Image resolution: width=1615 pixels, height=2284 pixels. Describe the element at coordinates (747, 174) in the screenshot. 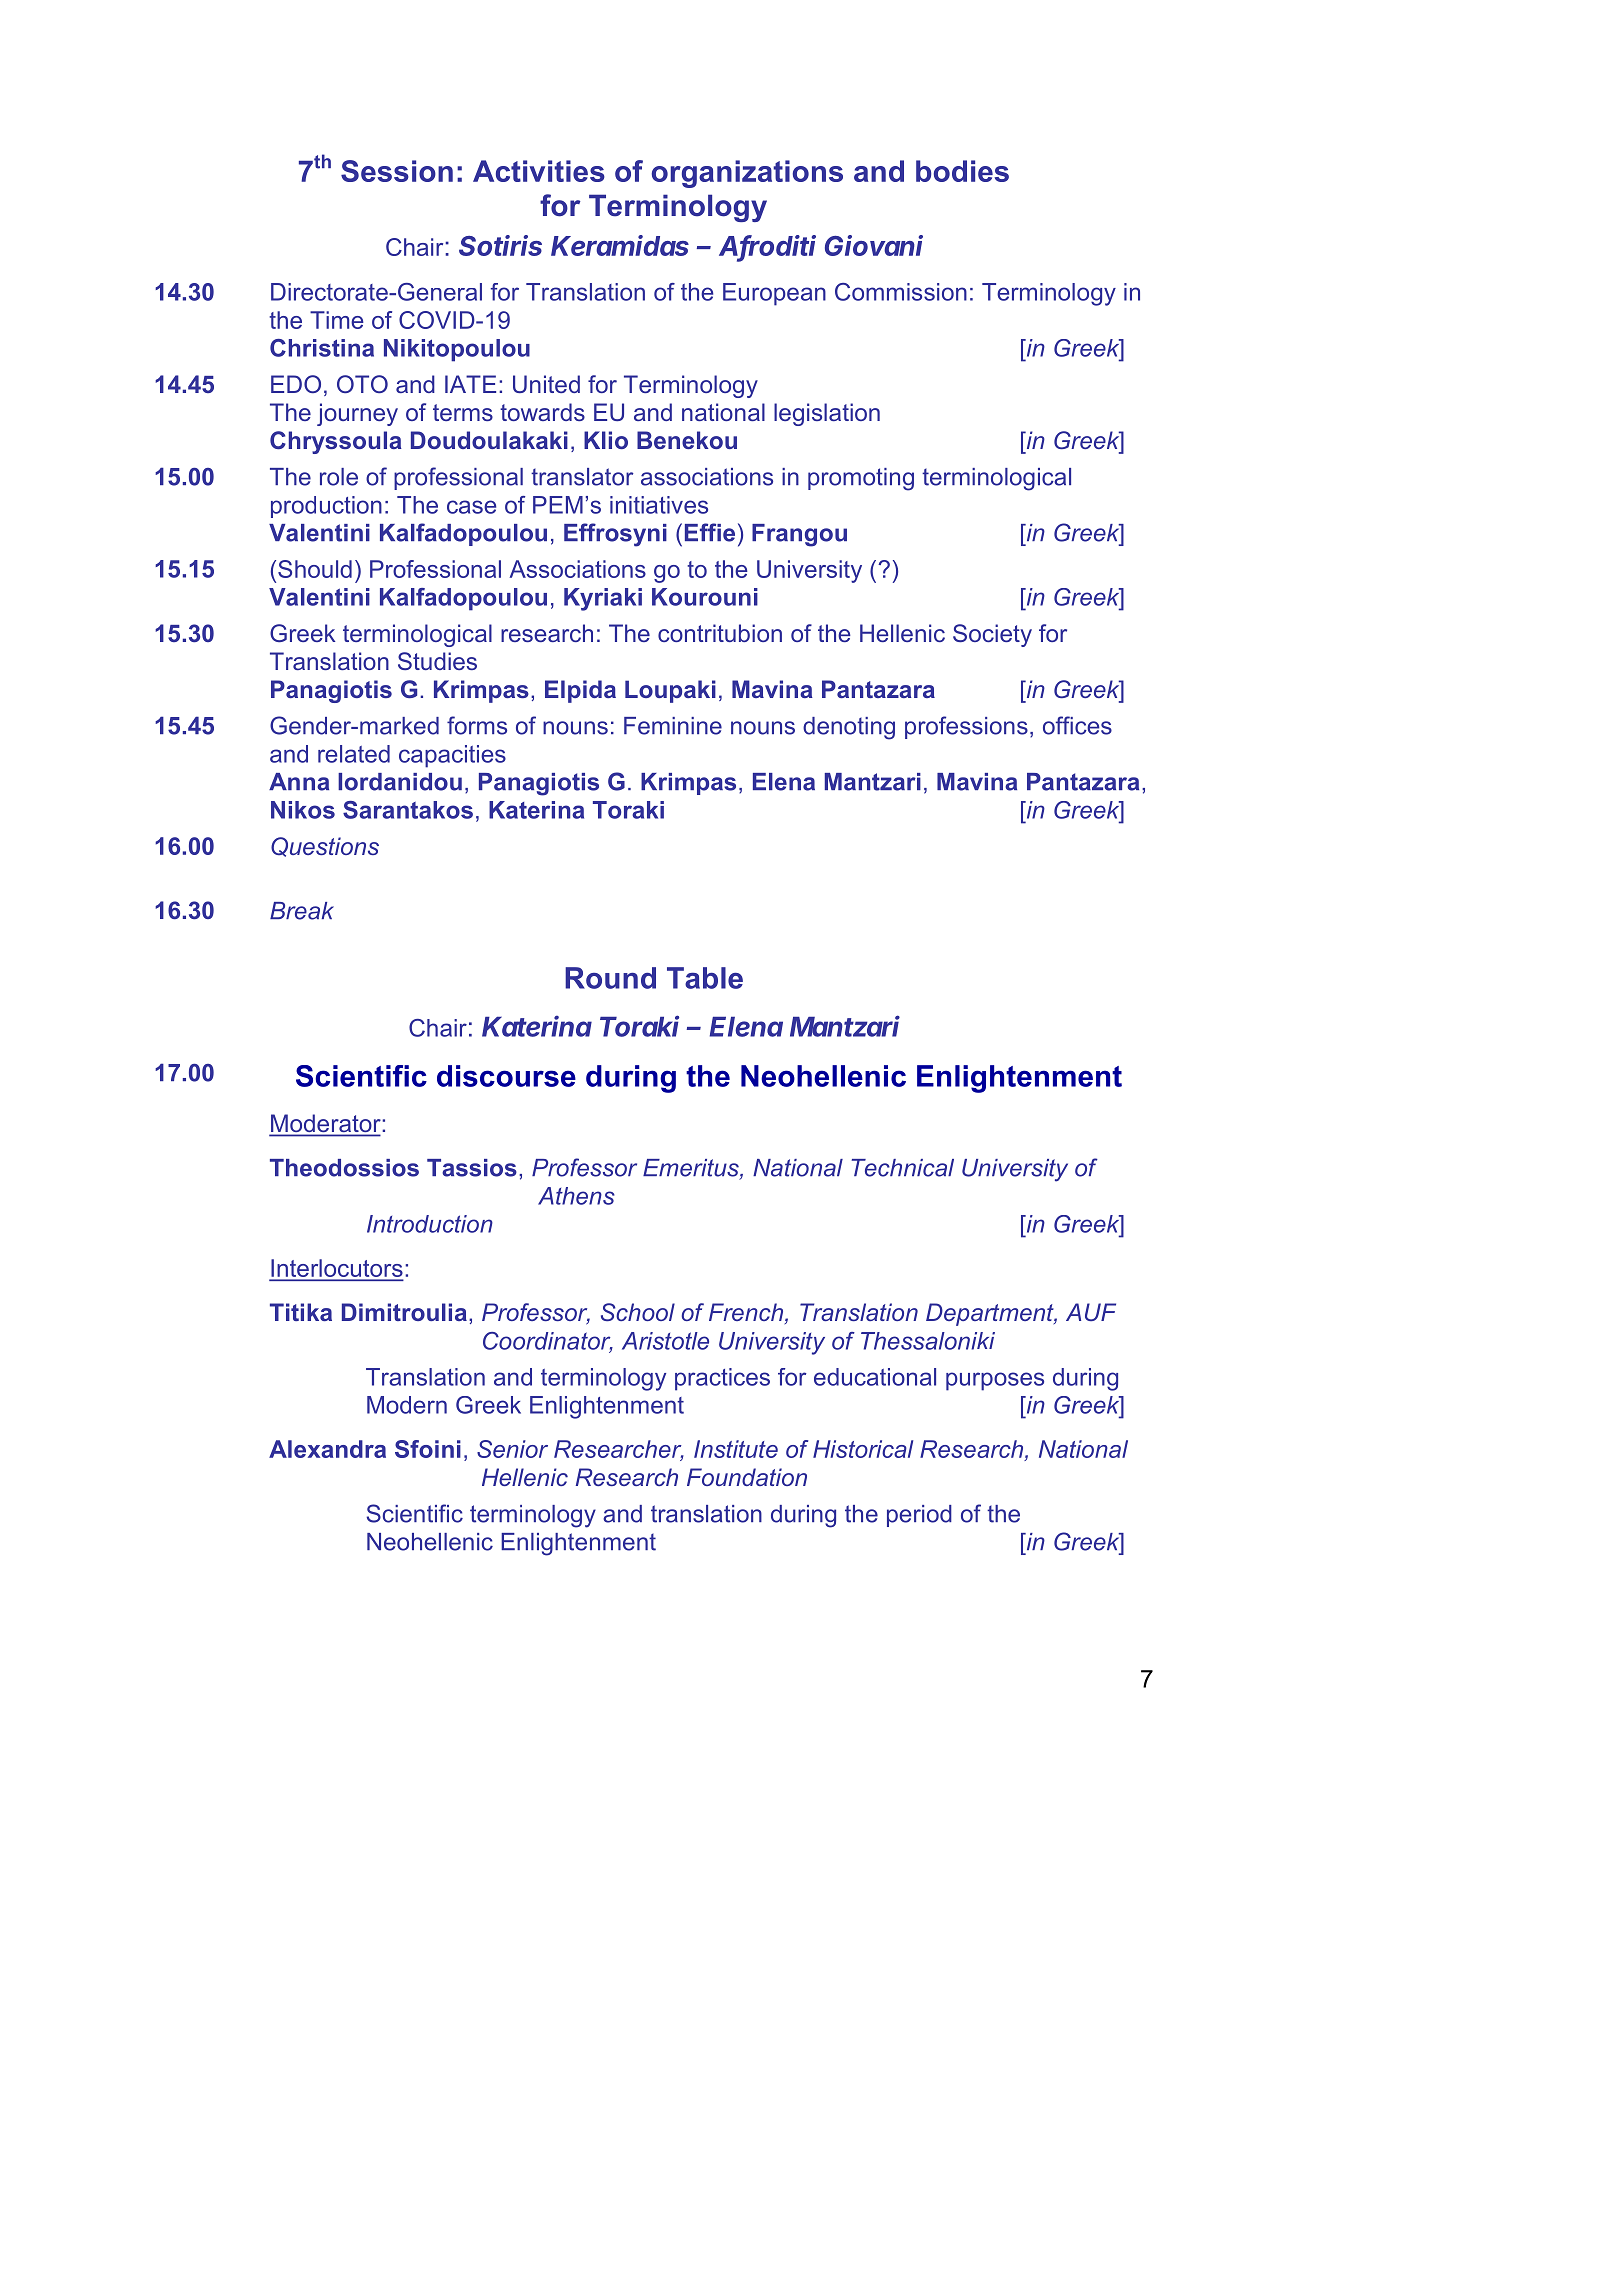

I see `organizations` at that location.
